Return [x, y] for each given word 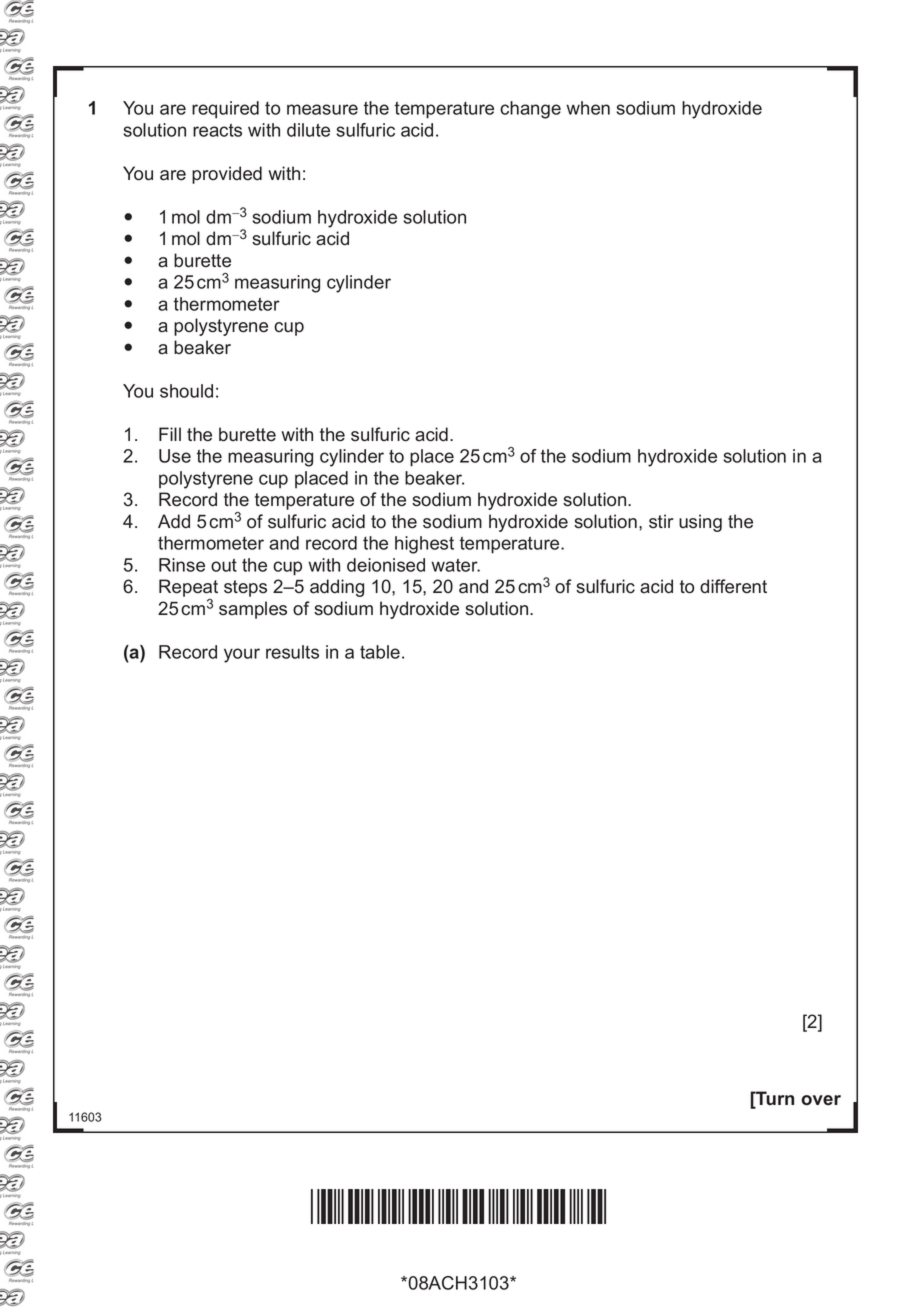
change [530, 110]
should [186, 391]
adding [337, 588]
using [700, 523]
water [455, 565]
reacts [217, 130]
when [588, 108]
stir [661, 521]
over [821, 1100]
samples [253, 610]
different [733, 586]
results [292, 652]
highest [424, 545]
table [380, 652]
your [242, 655]
